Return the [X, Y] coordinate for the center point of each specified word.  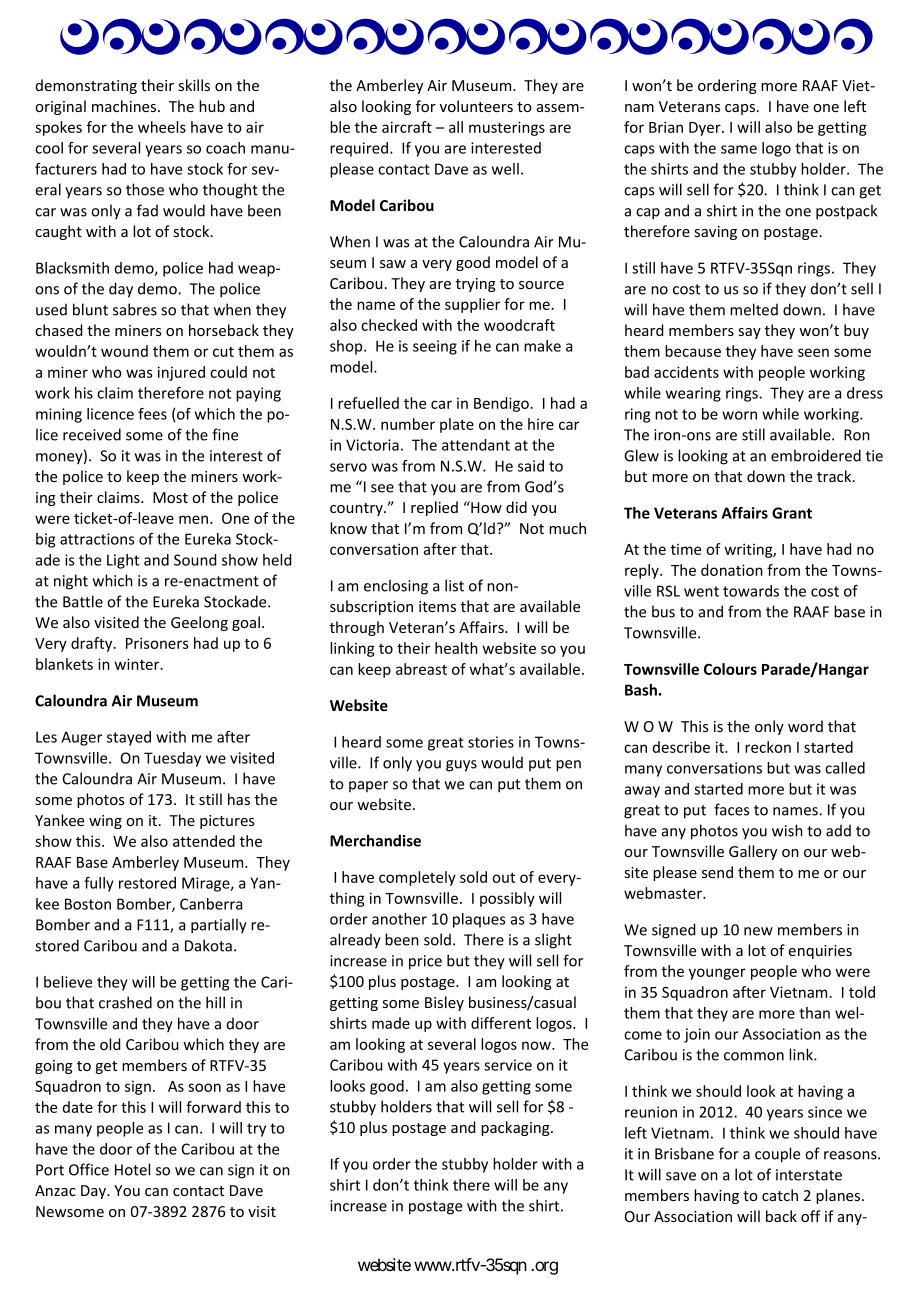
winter [138, 664]
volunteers [476, 106]
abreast [421, 669]
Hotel [132, 1169]
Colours [730, 669]
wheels [162, 127]
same [739, 149]
